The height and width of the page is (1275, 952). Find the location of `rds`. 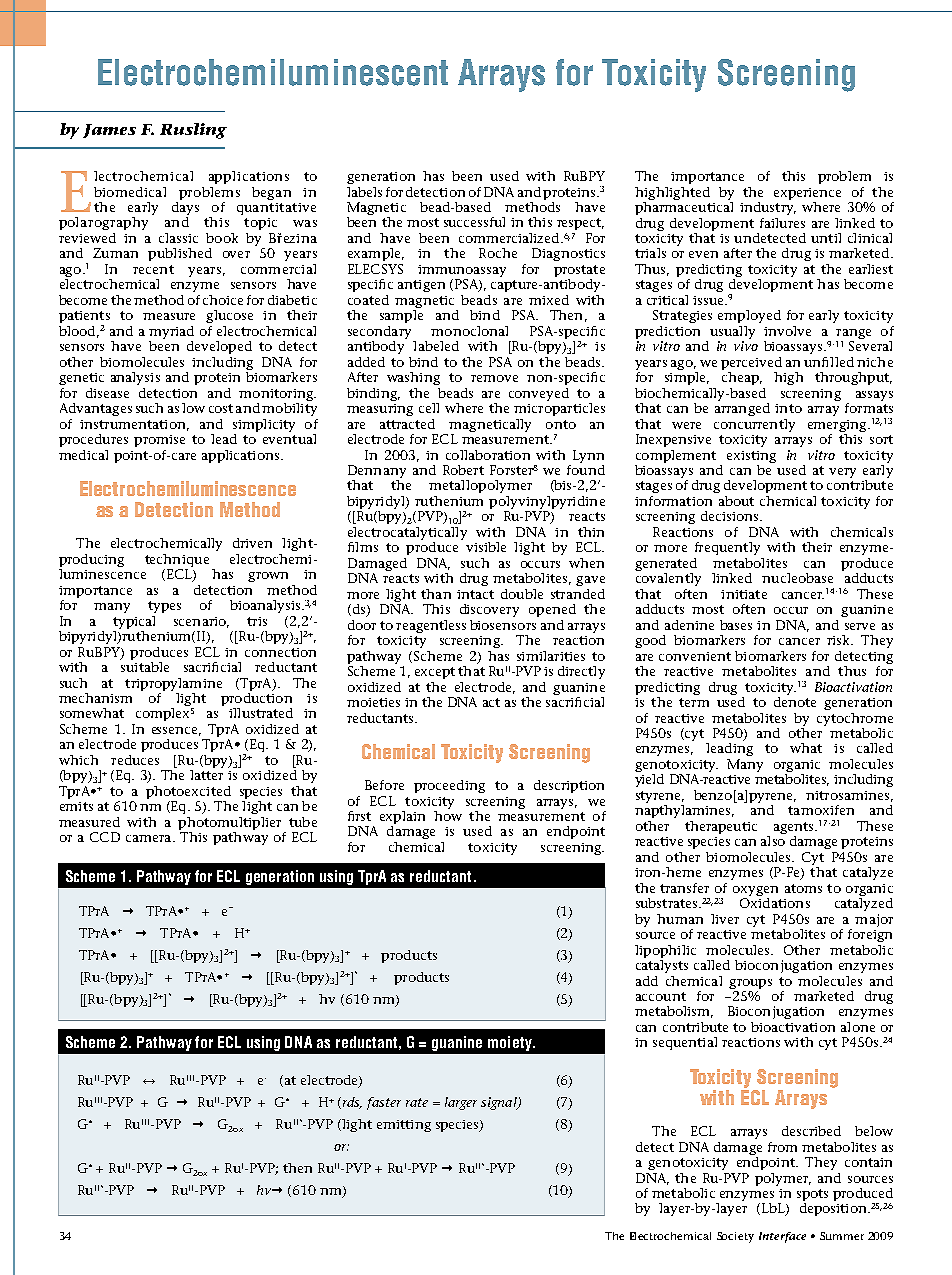

rds is located at coordinates (351, 1103).
